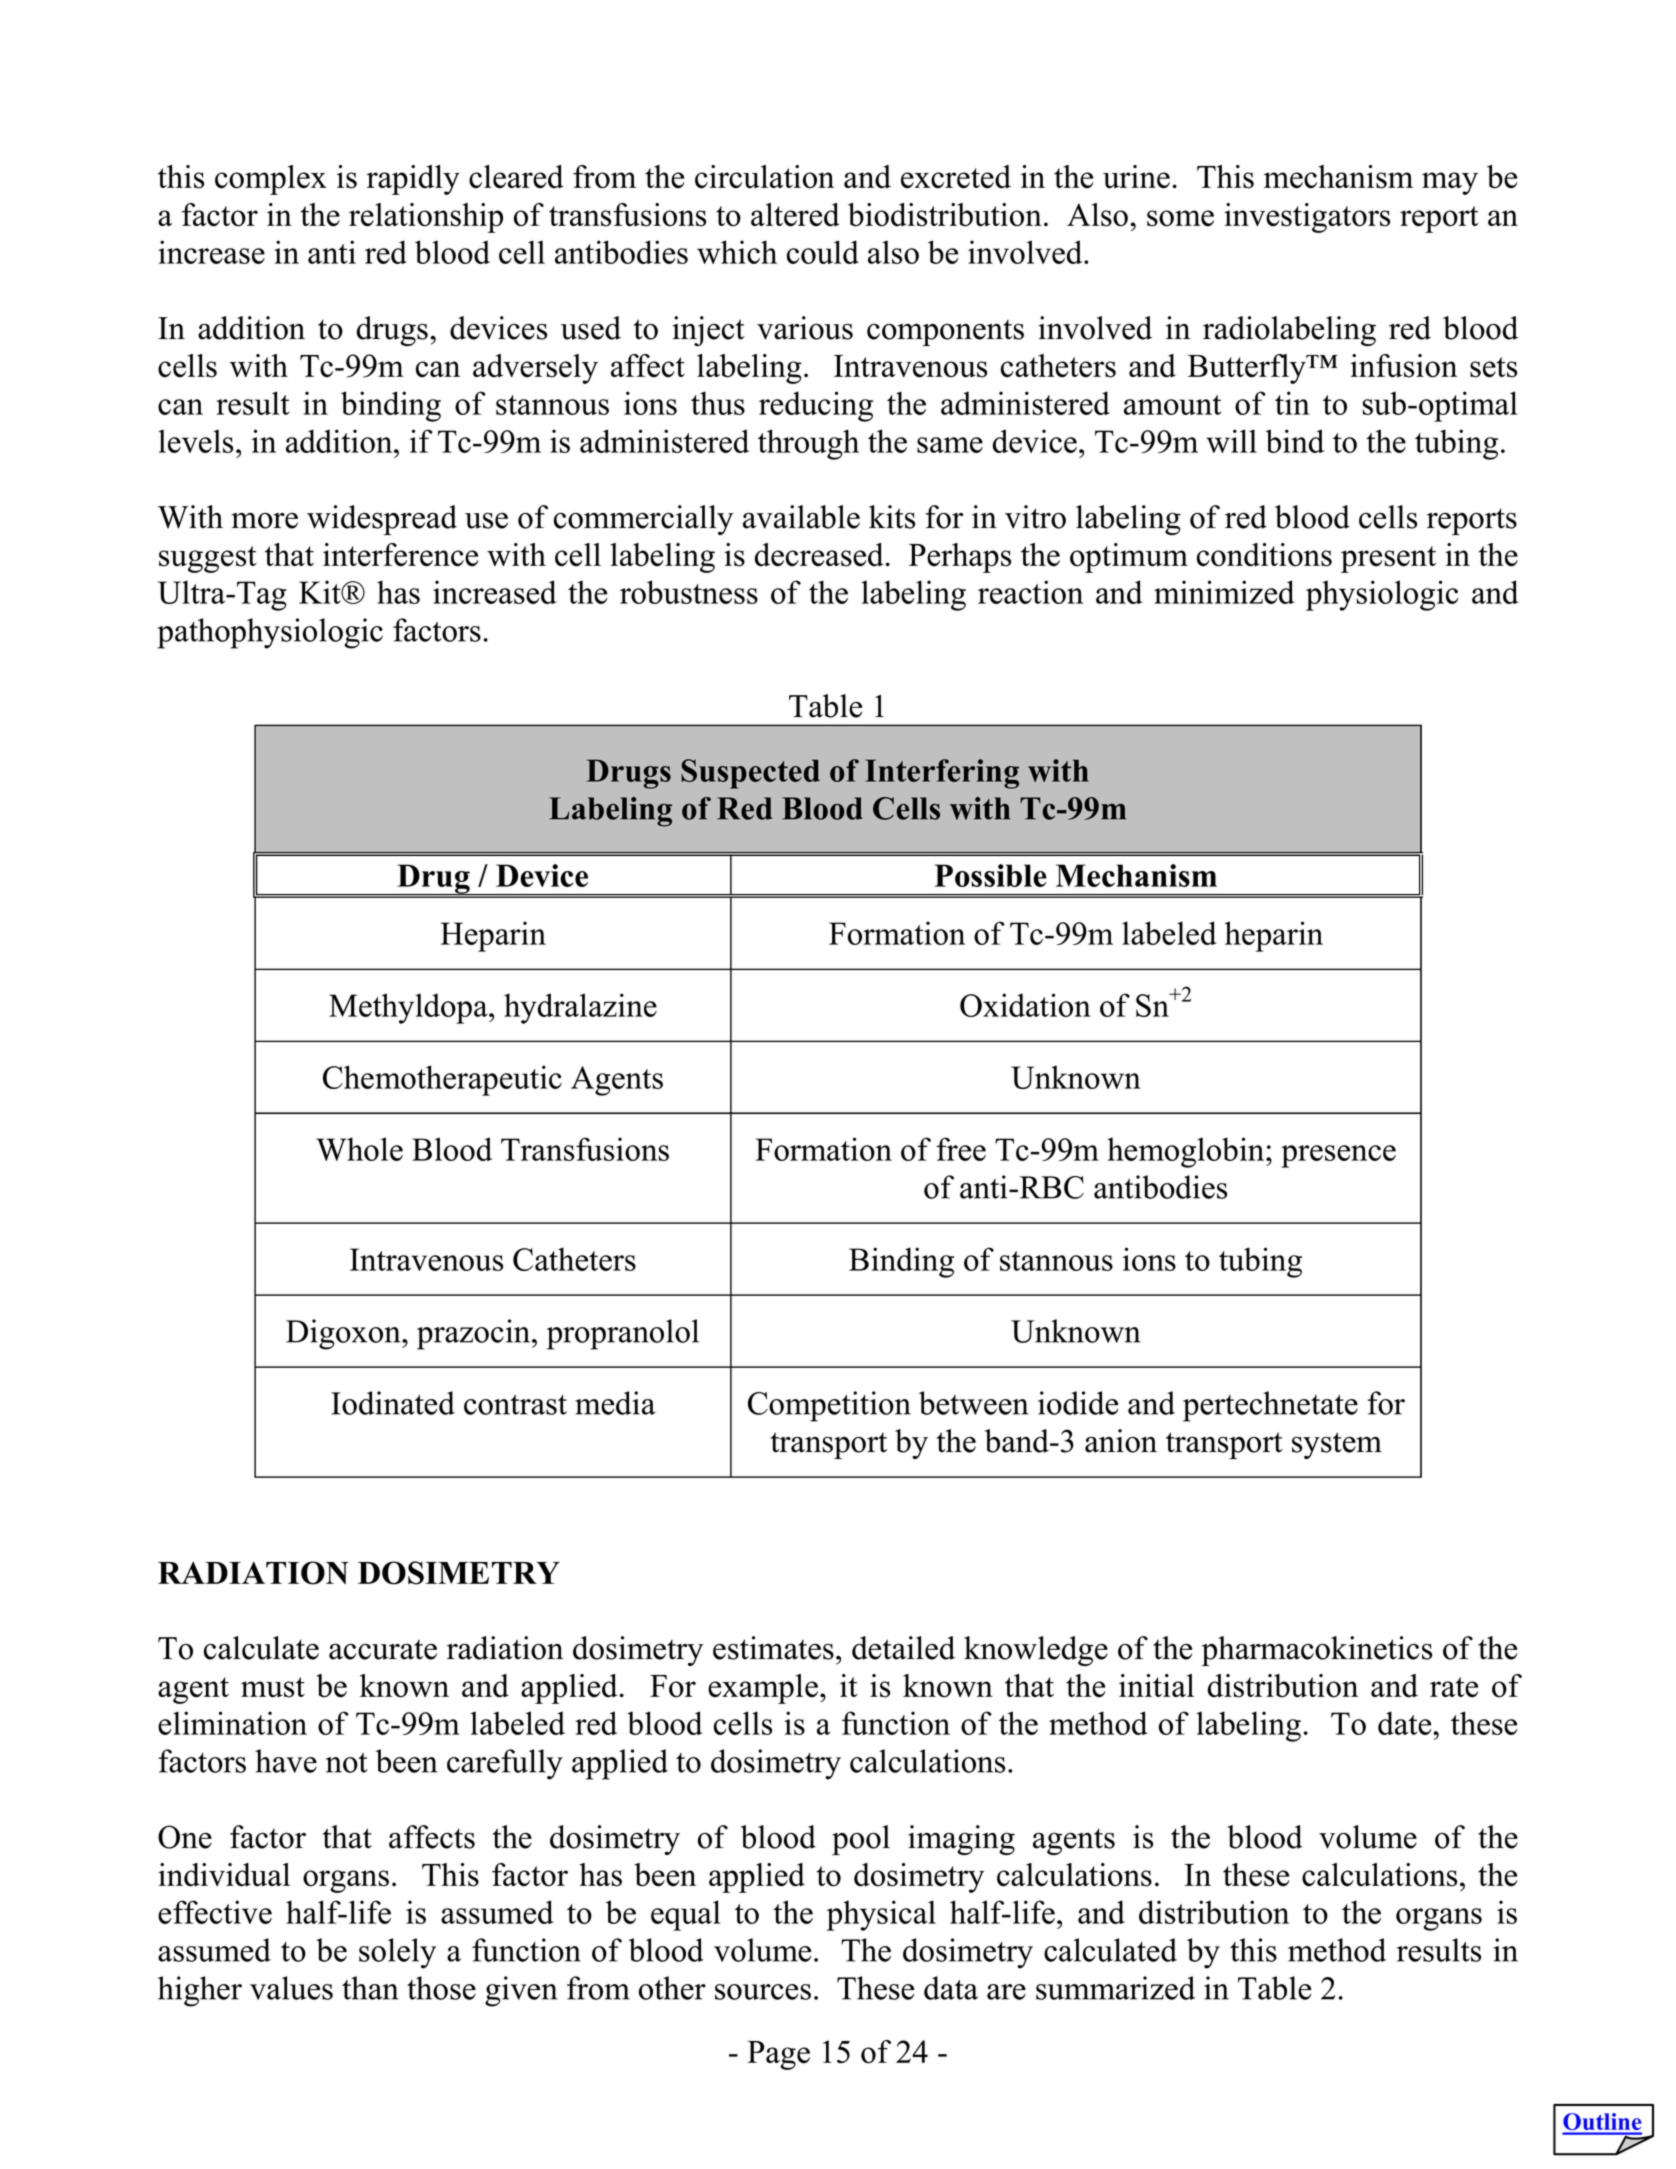  Describe the element at coordinates (409, 1008) in the screenshot. I see `Methyldopa` at that location.
